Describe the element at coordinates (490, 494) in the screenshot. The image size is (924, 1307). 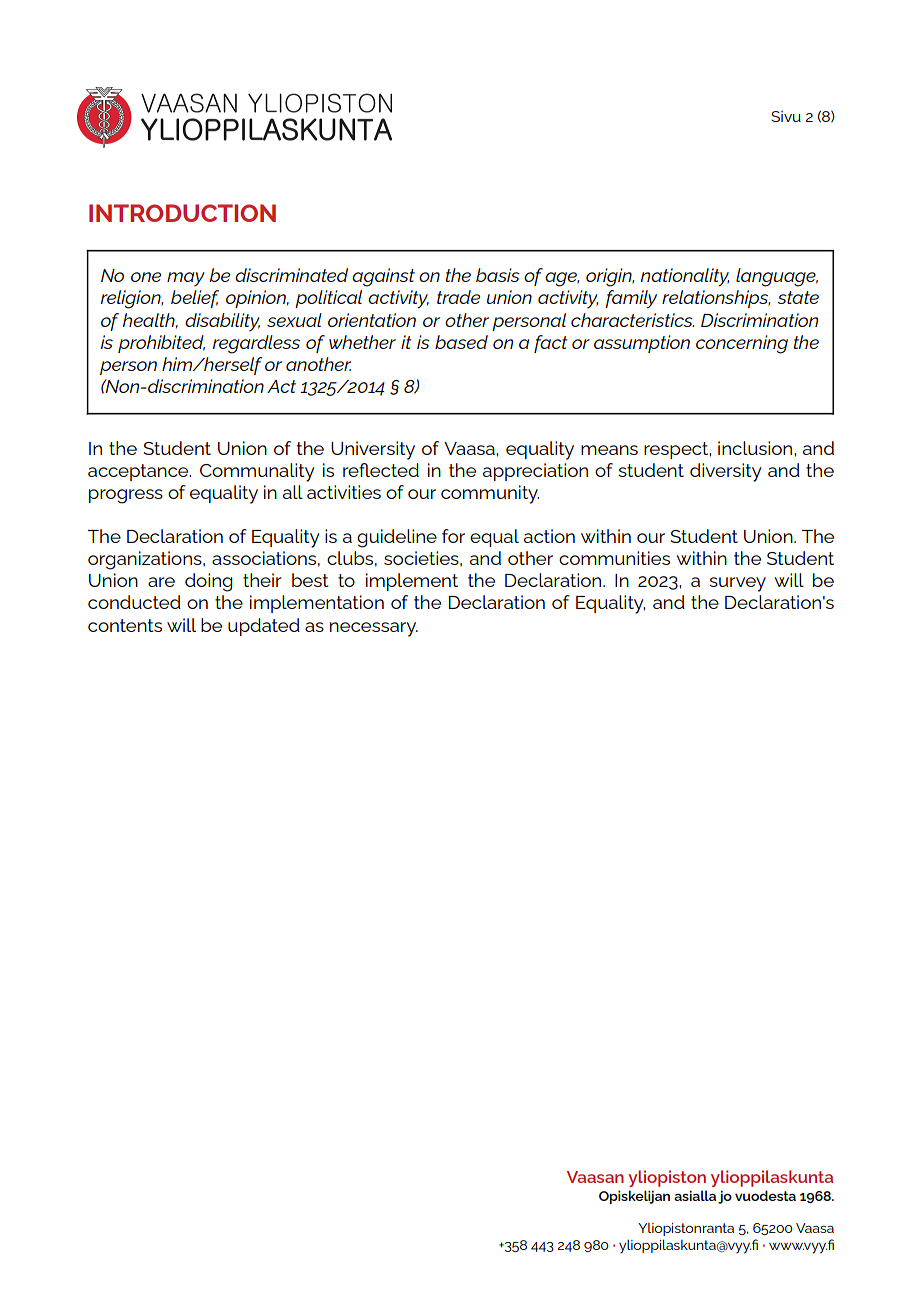
I see `community` at that location.
